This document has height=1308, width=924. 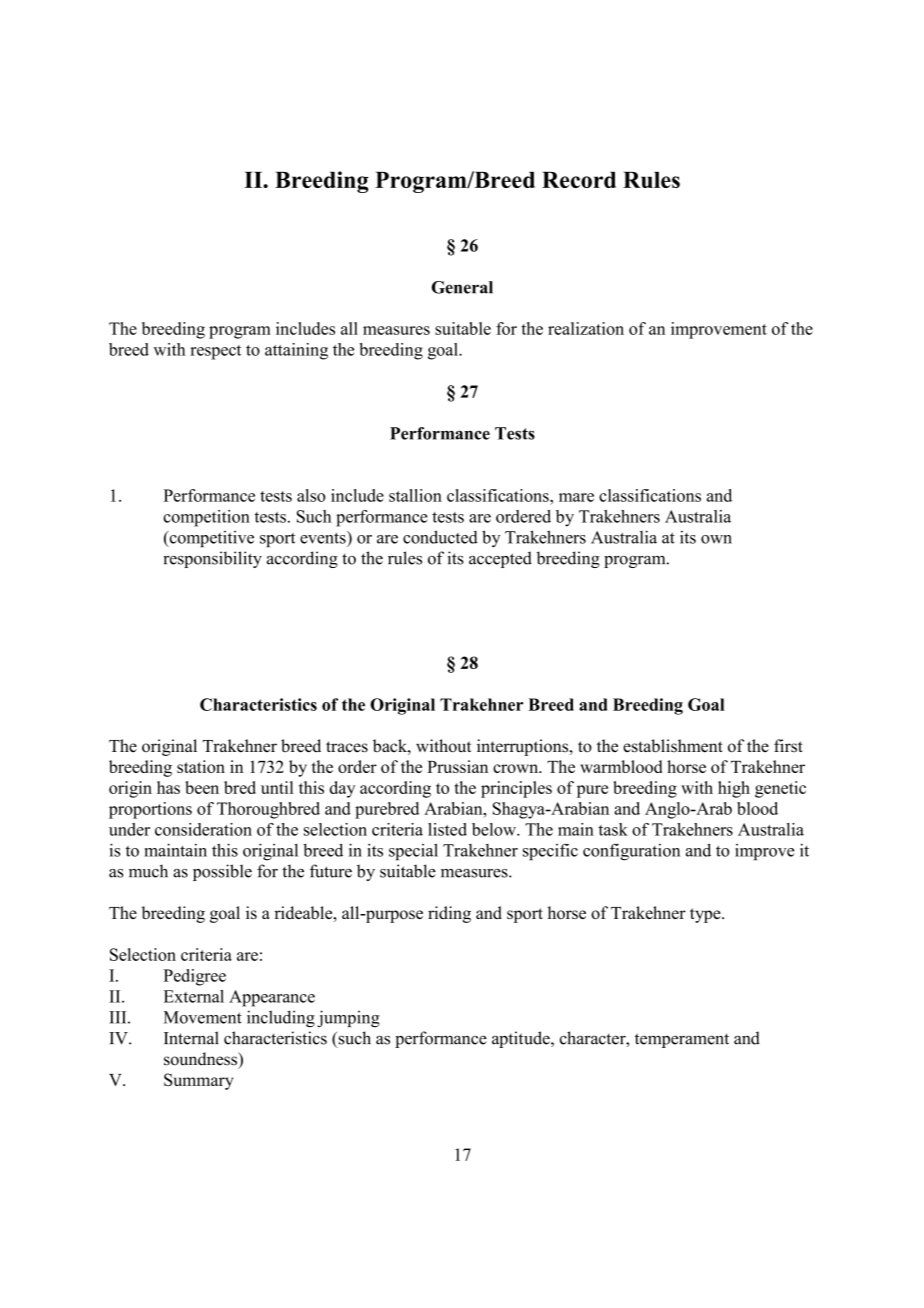 I want to click on attaining, so click(x=296, y=351).
